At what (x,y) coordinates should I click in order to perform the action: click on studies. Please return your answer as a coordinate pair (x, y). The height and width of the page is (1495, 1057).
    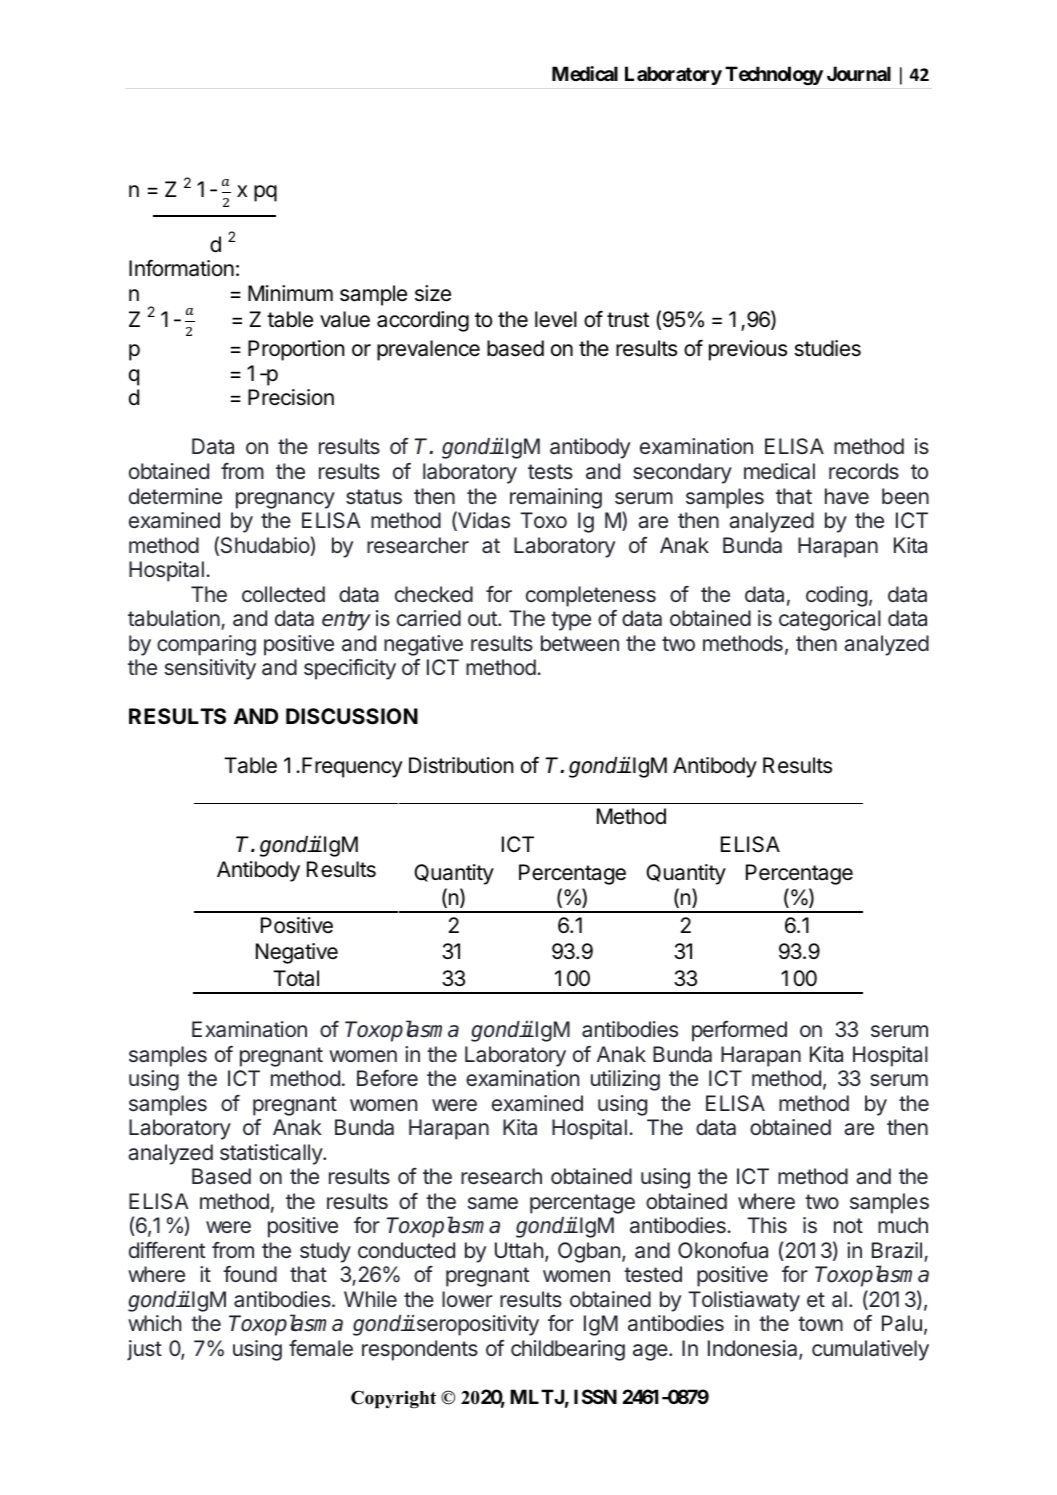
    Looking at the image, I should click on (828, 348).
